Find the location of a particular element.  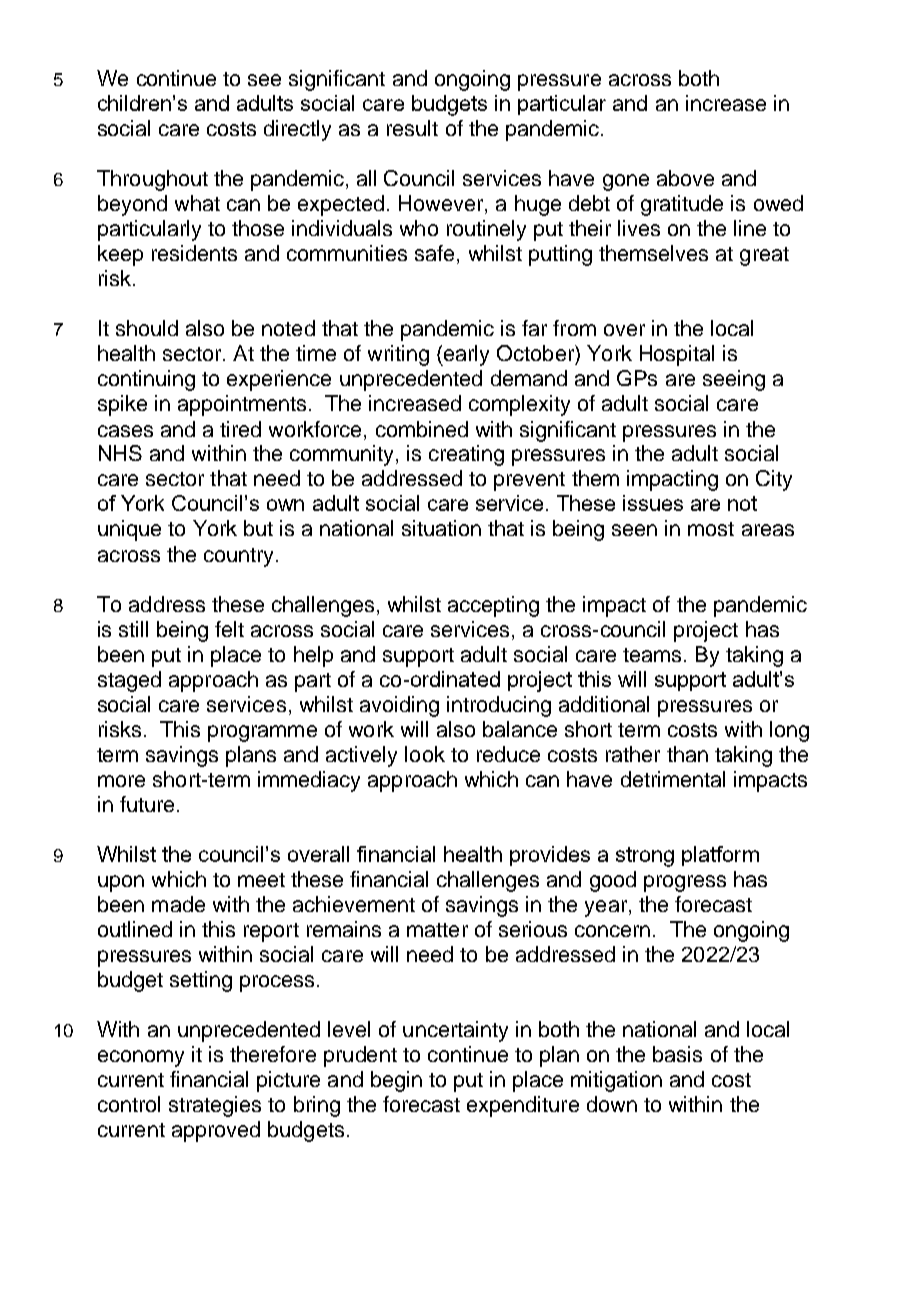

strategies is located at coordinates (215, 1106).
